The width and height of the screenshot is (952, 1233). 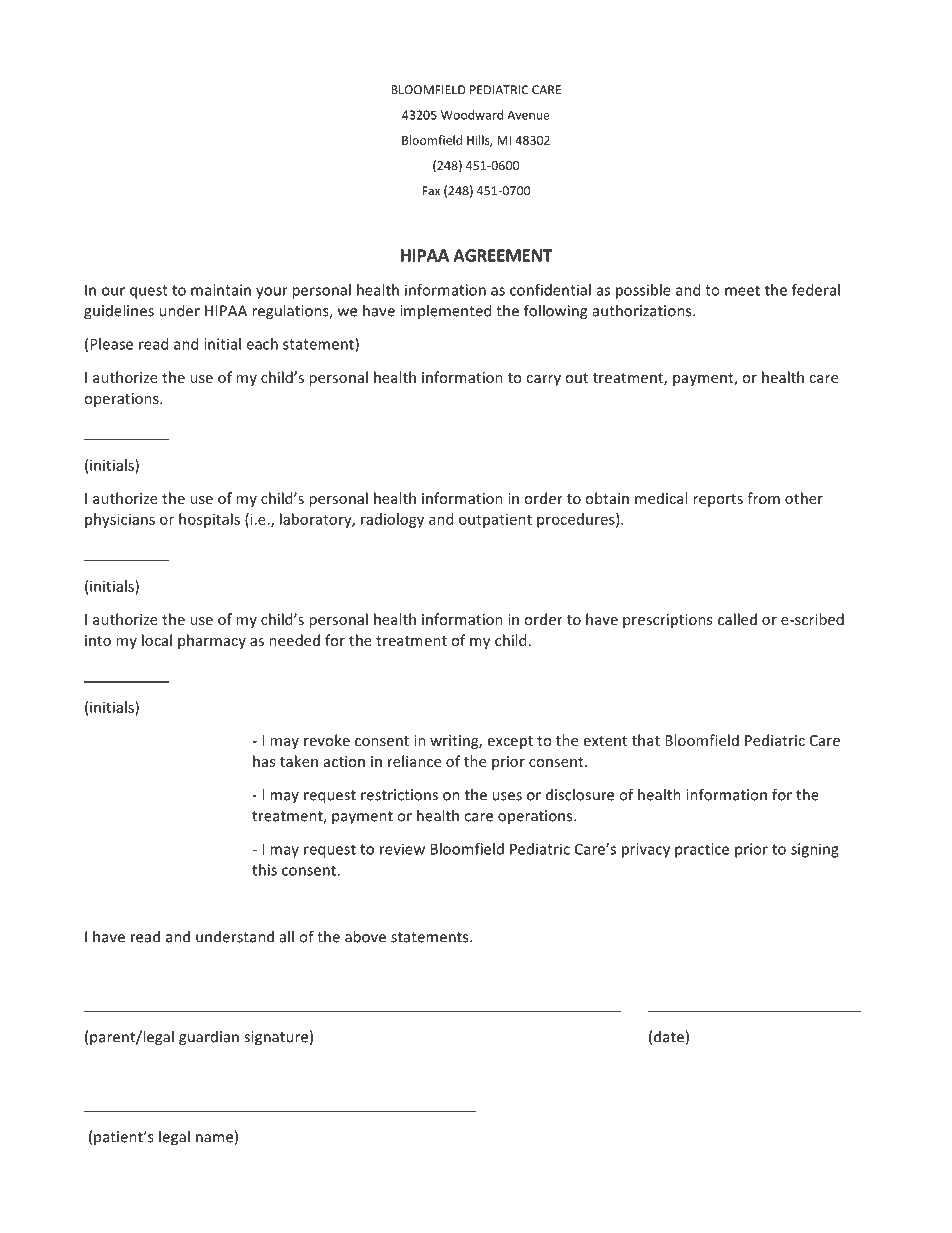 What do you see at coordinates (507, 796) in the screenshot?
I see `uses` at bounding box center [507, 796].
